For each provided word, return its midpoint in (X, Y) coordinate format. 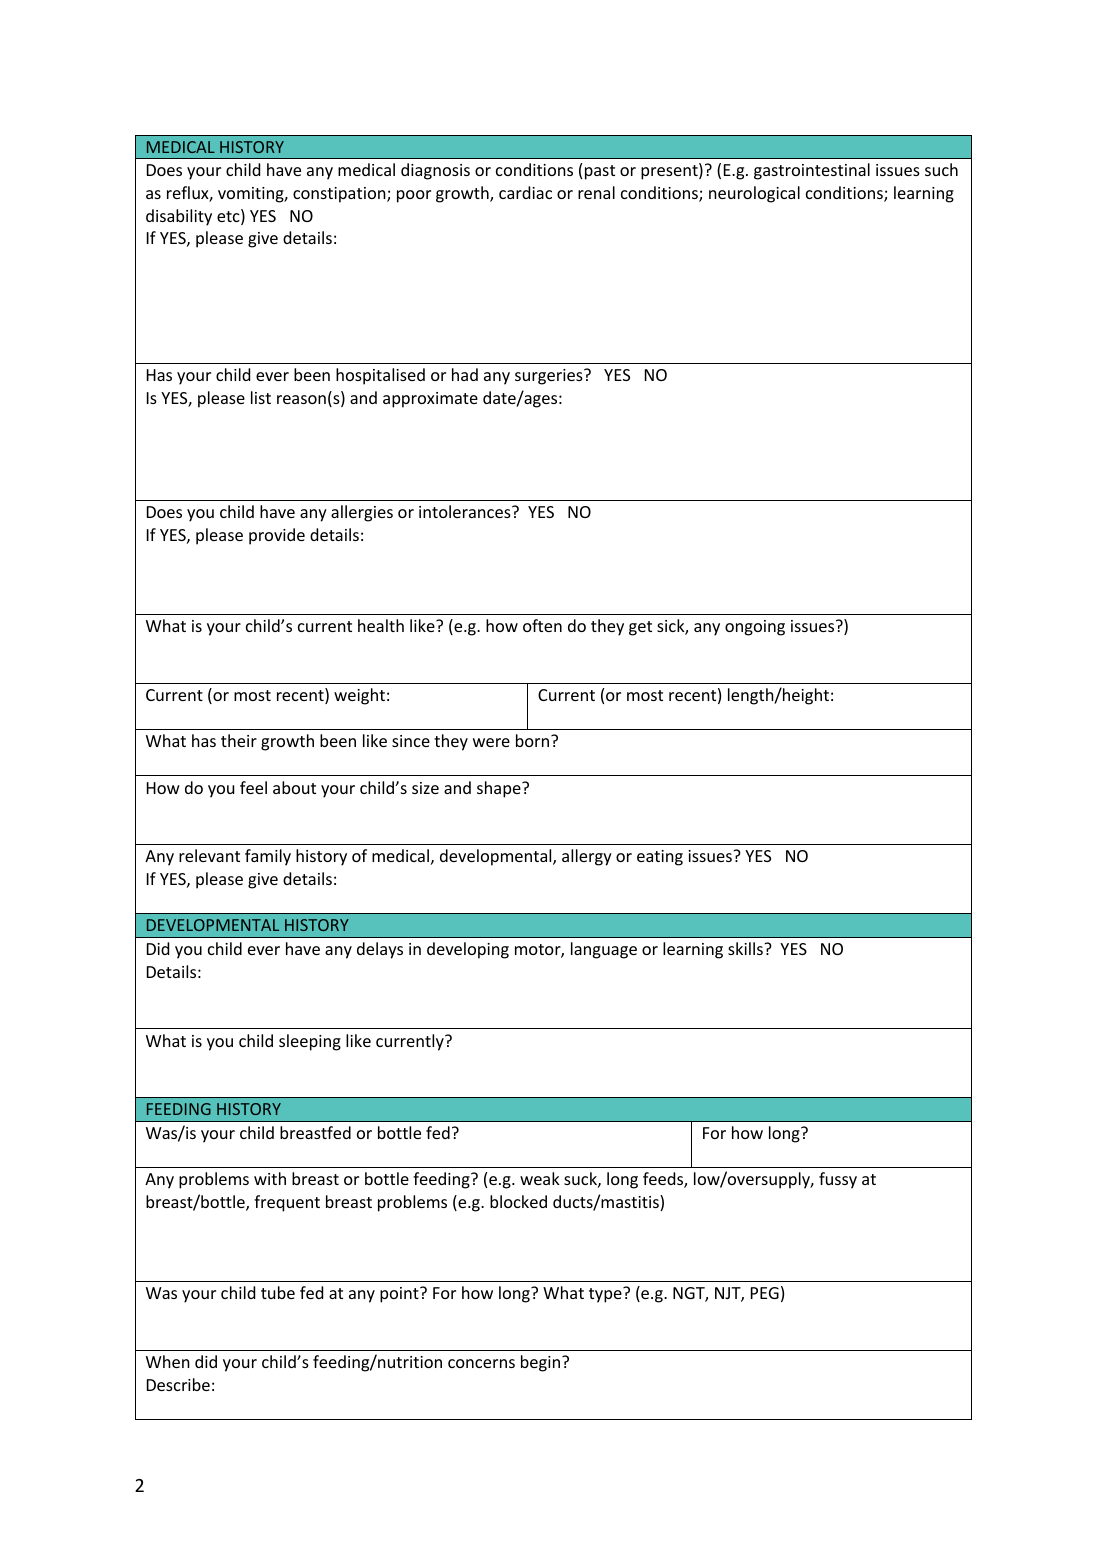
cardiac (525, 192)
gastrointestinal (812, 171)
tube (278, 1292)
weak (540, 1178)
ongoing (755, 628)
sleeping (310, 1042)
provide (277, 536)
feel (253, 787)
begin (542, 1363)
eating (660, 858)
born (534, 740)
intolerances (466, 511)
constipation (340, 195)
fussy (838, 1180)
